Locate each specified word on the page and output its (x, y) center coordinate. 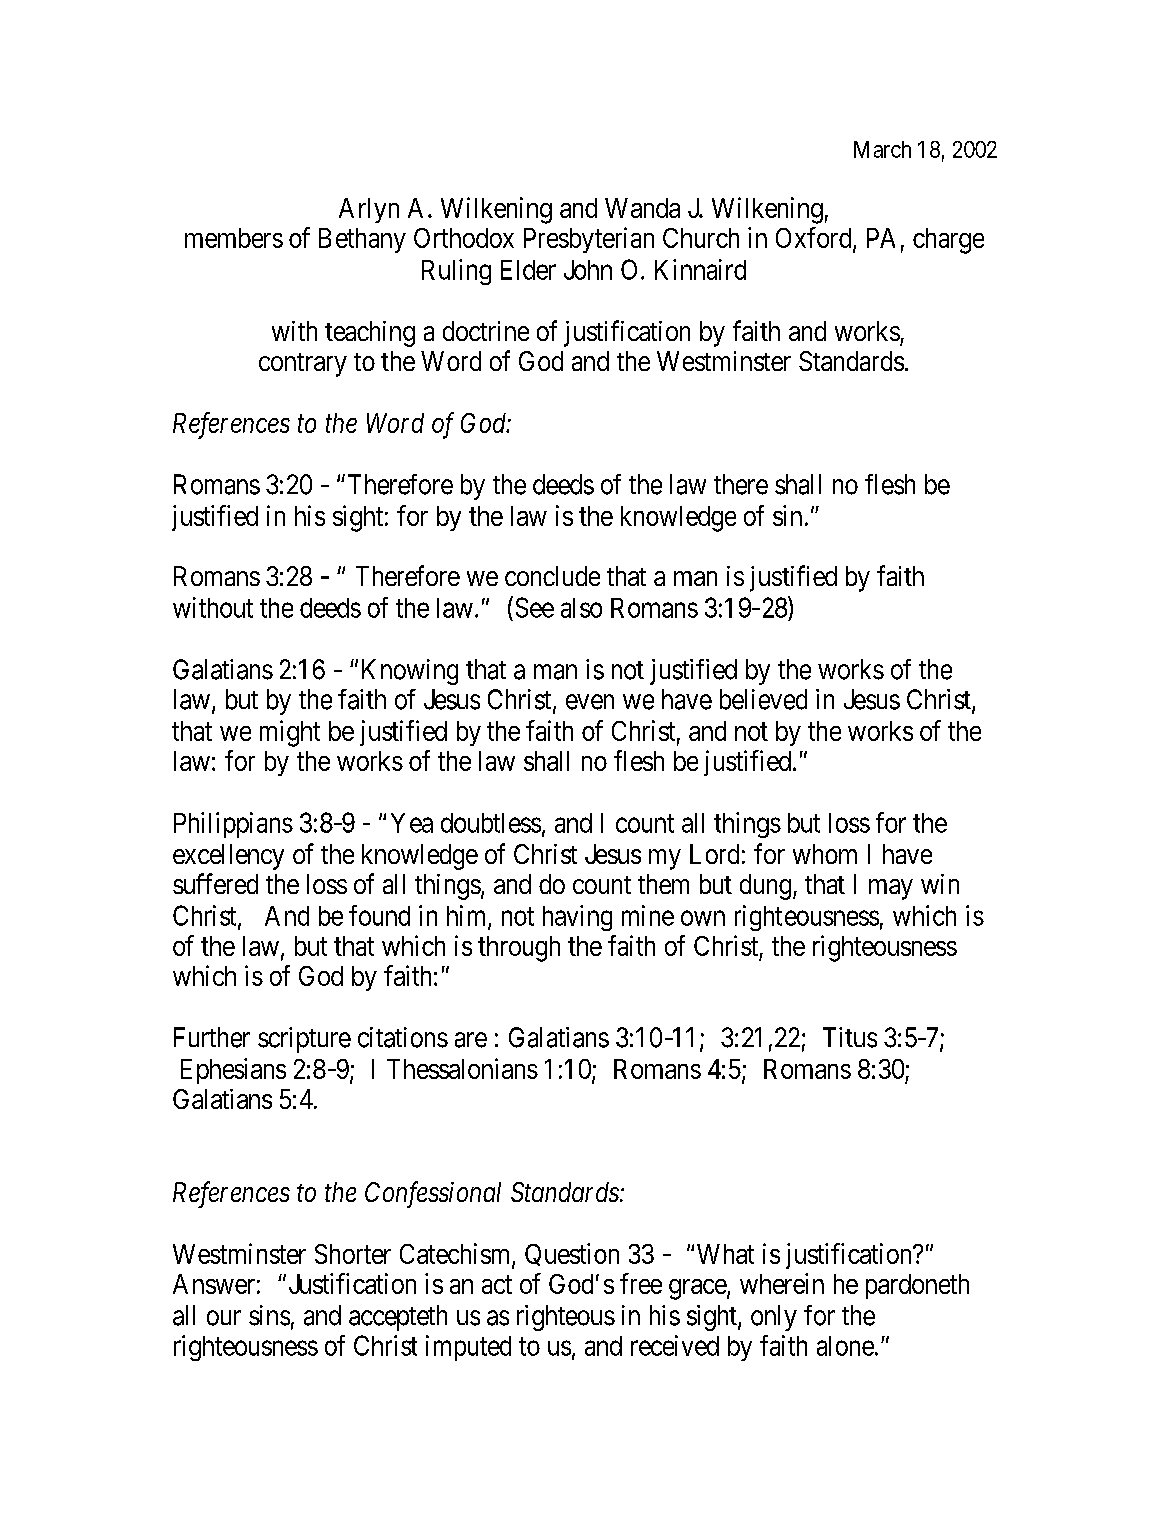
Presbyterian (589, 240)
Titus (850, 1037)
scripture (304, 1040)
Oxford (815, 239)
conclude (552, 576)
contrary (303, 365)
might (290, 733)
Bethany (362, 240)
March (882, 149)
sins (269, 1315)
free (641, 1283)
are (471, 1040)
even (590, 702)
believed (763, 699)
